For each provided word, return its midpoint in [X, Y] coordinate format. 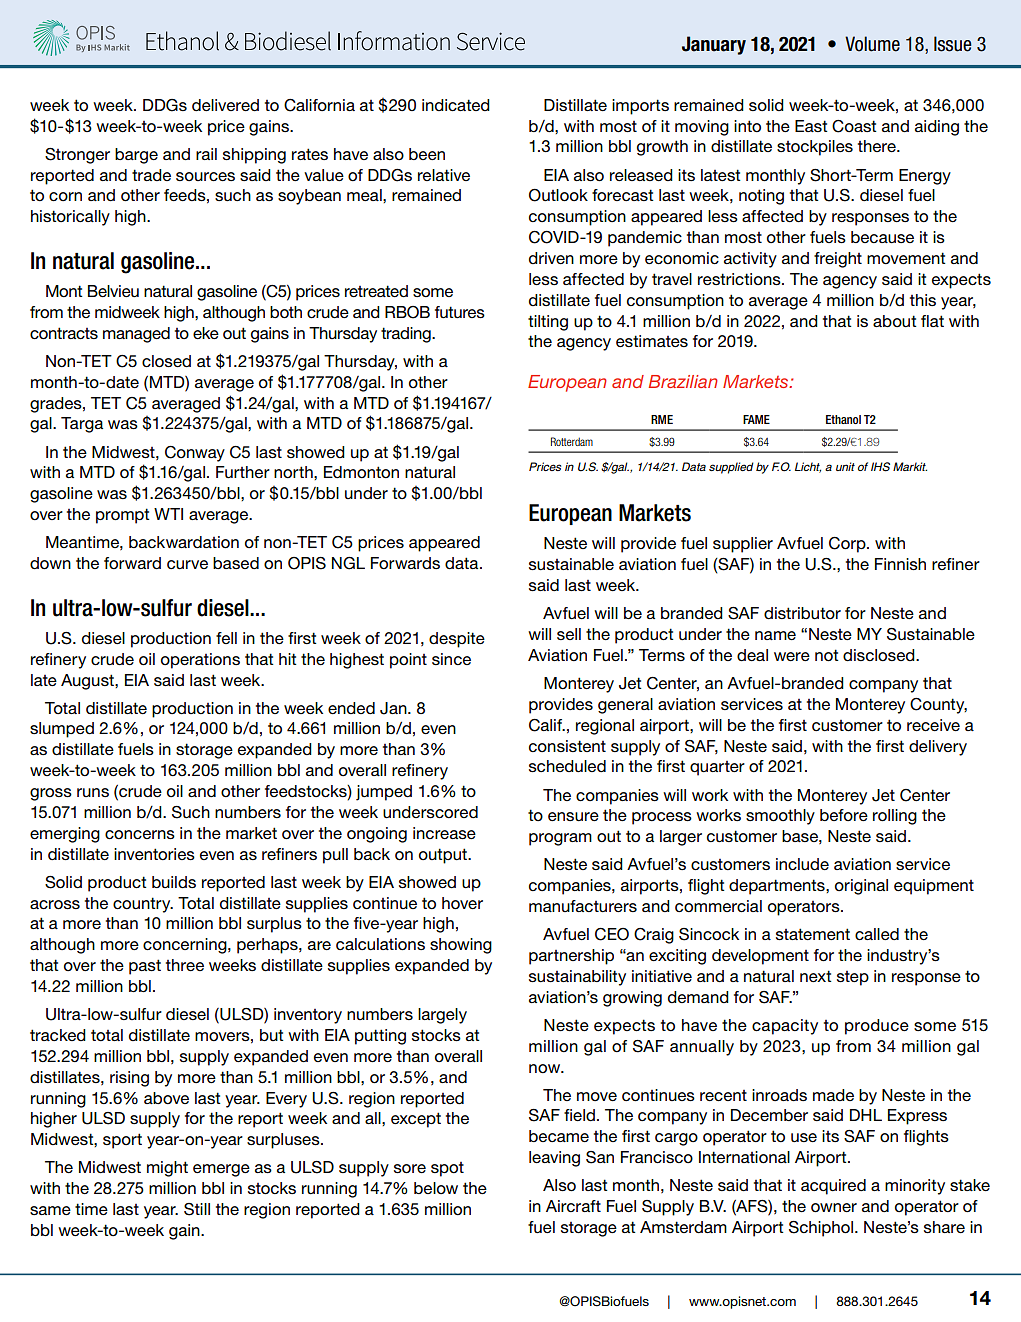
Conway [195, 454]
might [167, 1169]
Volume [872, 44]
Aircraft [573, 1206]
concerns [140, 835]
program [560, 839]
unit [845, 466]
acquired [833, 1187]
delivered [225, 105]
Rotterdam [572, 441]
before [844, 815]
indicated [456, 105]
